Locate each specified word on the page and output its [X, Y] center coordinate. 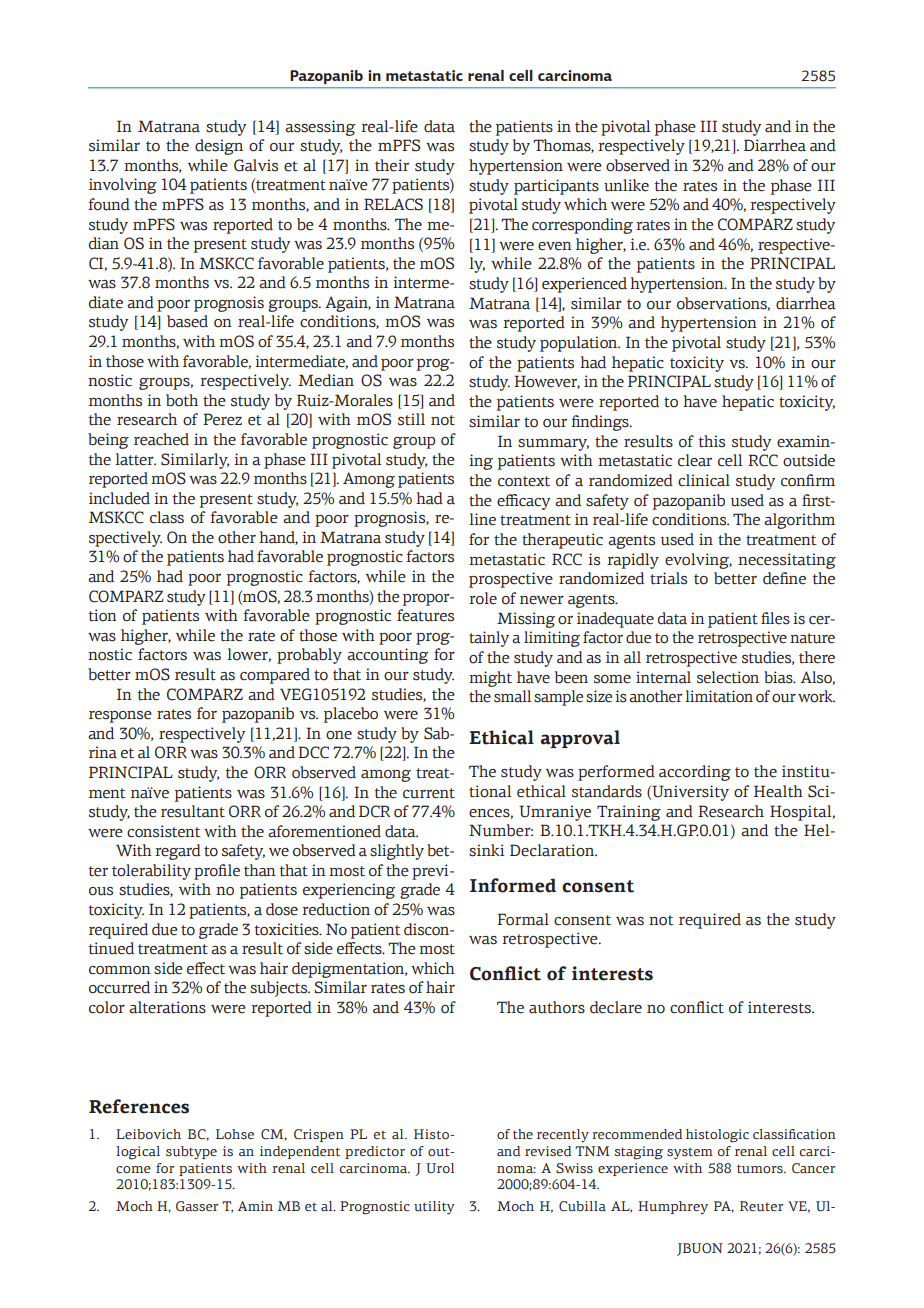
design [219, 147]
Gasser [197, 1206]
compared [275, 676]
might [490, 679]
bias [779, 677]
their [392, 165]
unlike [626, 185]
